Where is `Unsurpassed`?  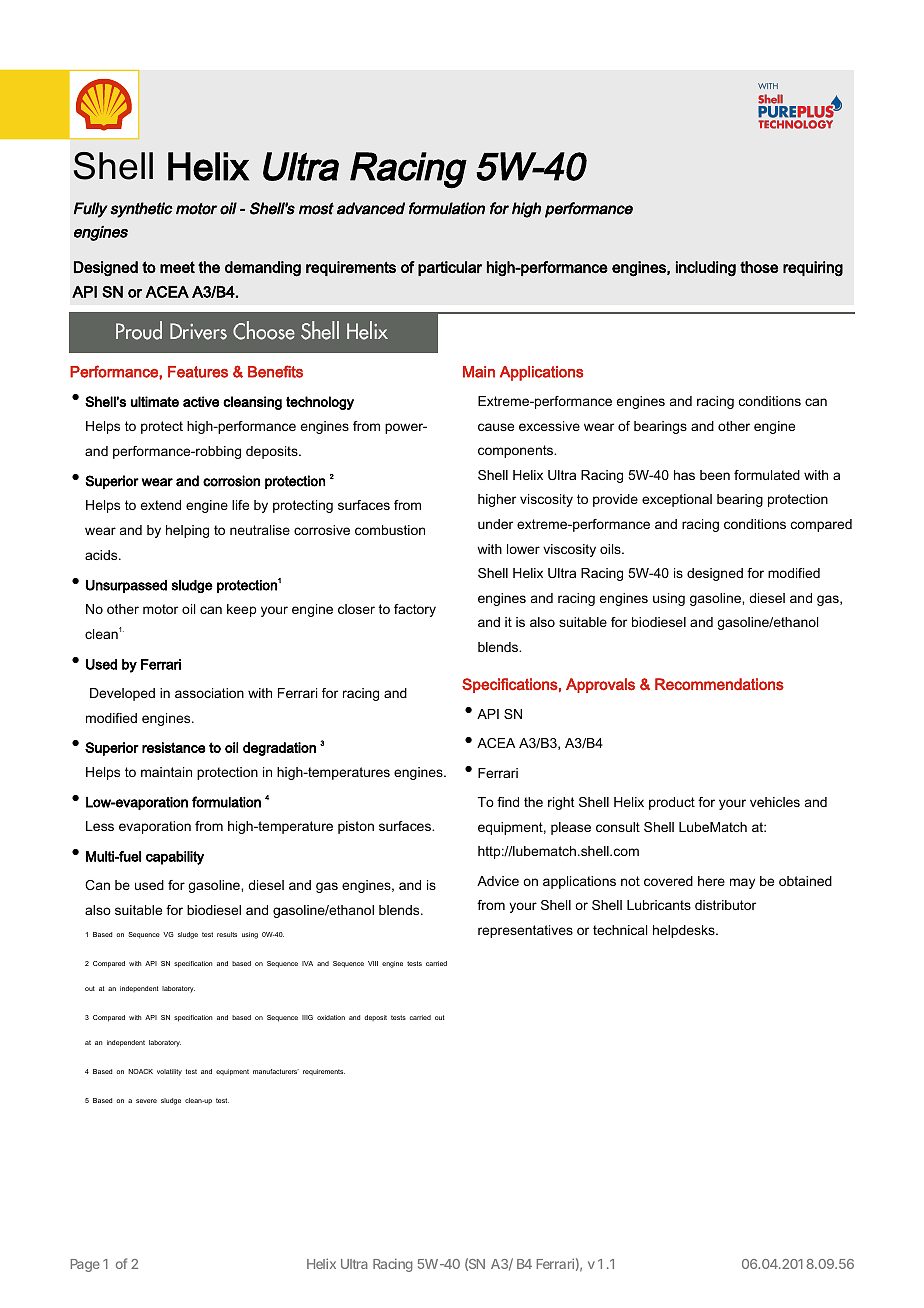 Unsurpassed is located at coordinates (126, 586).
